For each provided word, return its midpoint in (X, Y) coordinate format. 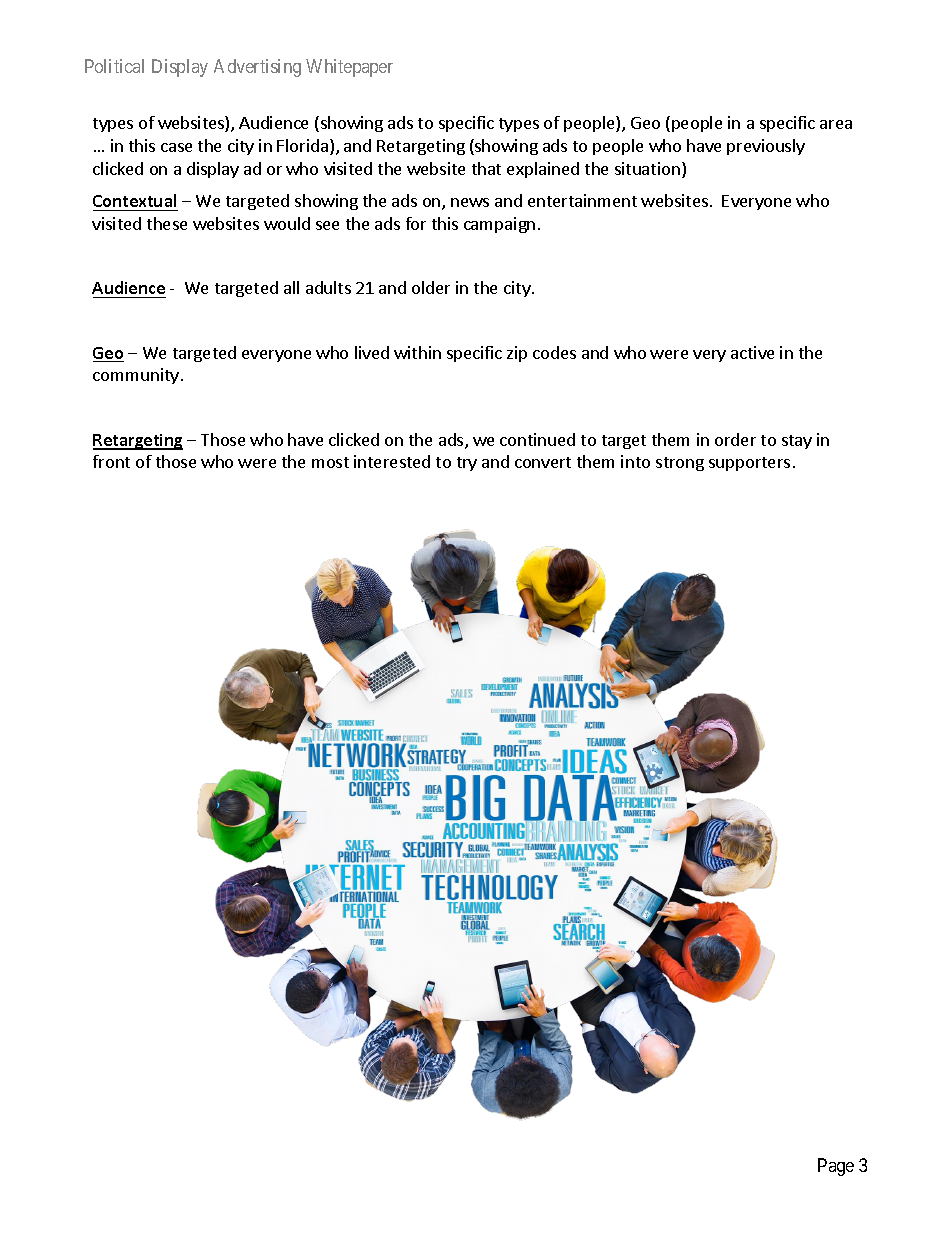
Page (836, 1167)
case (176, 147)
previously (766, 147)
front (111, 461)
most (330, 462)
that (486, 168)
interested (392, 461)
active (752, 352)
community (136, 376)
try (467, 464)
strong (680, 464)
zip (517, 354)
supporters (749, 464)
